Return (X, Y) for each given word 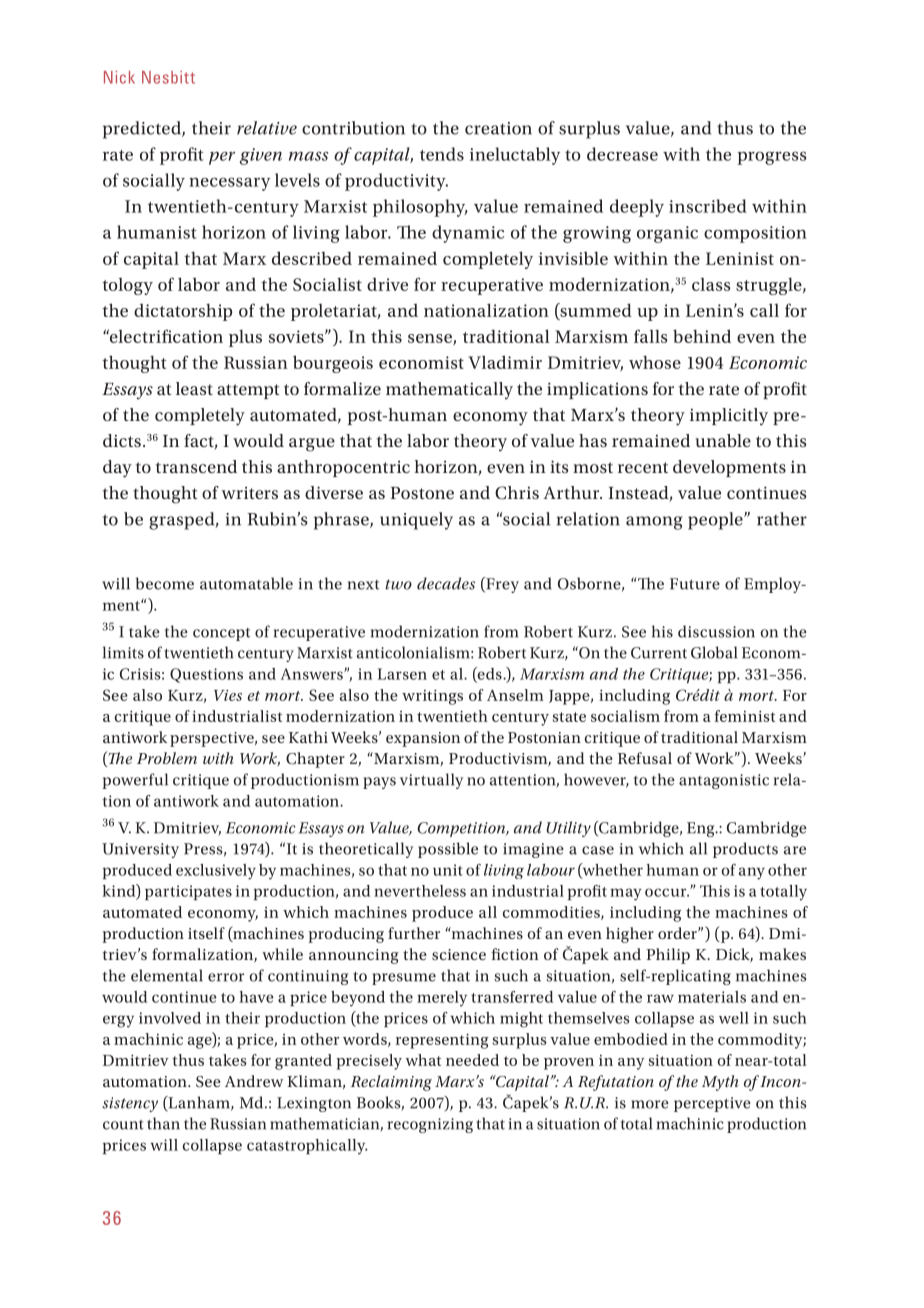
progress (771, 158)
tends (442, 154)
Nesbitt (168, 77)
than (163, 1123)
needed (472, 1060)
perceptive (712, 1104)
